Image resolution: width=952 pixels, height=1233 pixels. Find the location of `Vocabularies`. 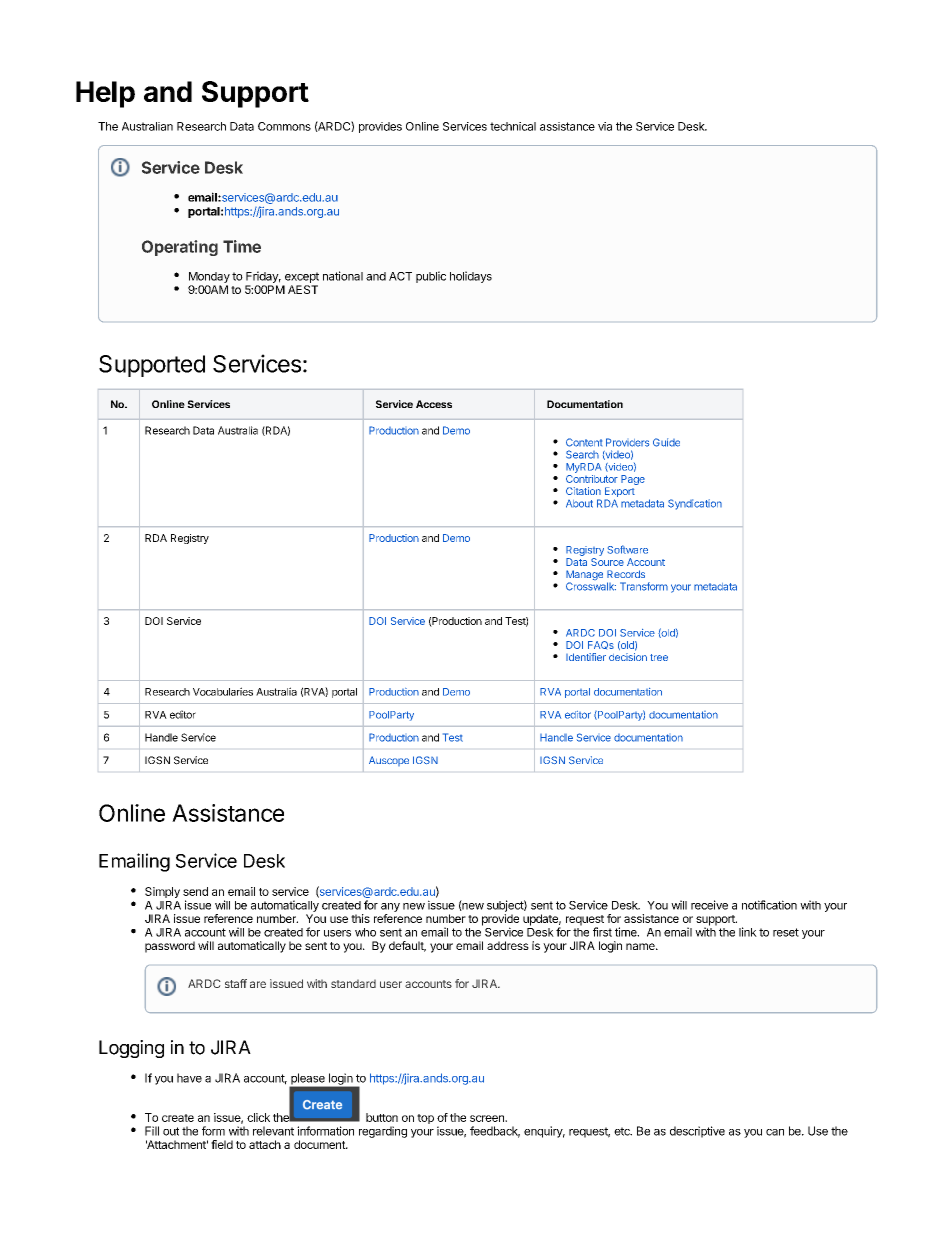

Vocabularies is located at coordinates (223, 691).
